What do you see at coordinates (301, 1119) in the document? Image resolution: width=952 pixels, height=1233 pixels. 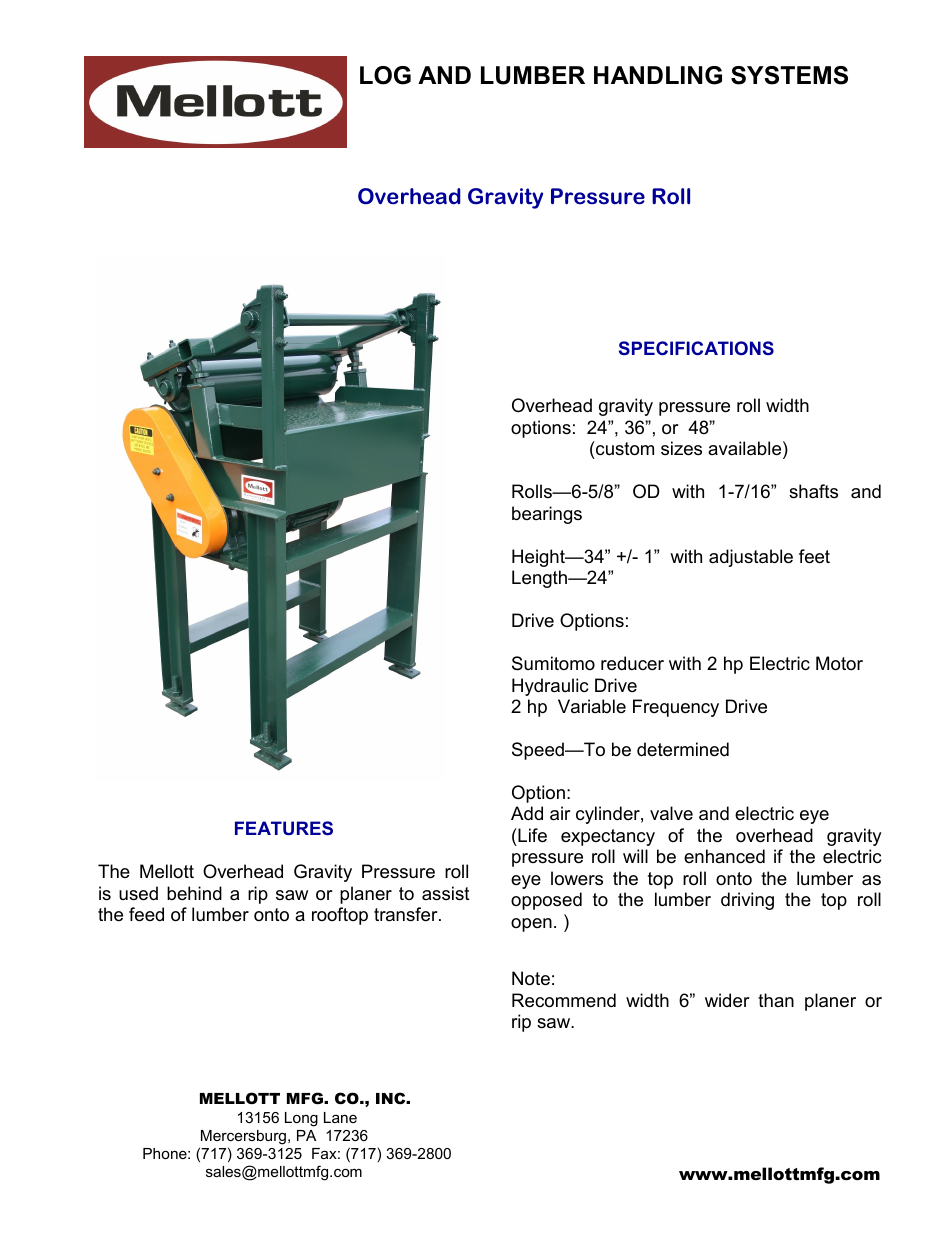 I see `Long` at bounding box center [301, 1119].
